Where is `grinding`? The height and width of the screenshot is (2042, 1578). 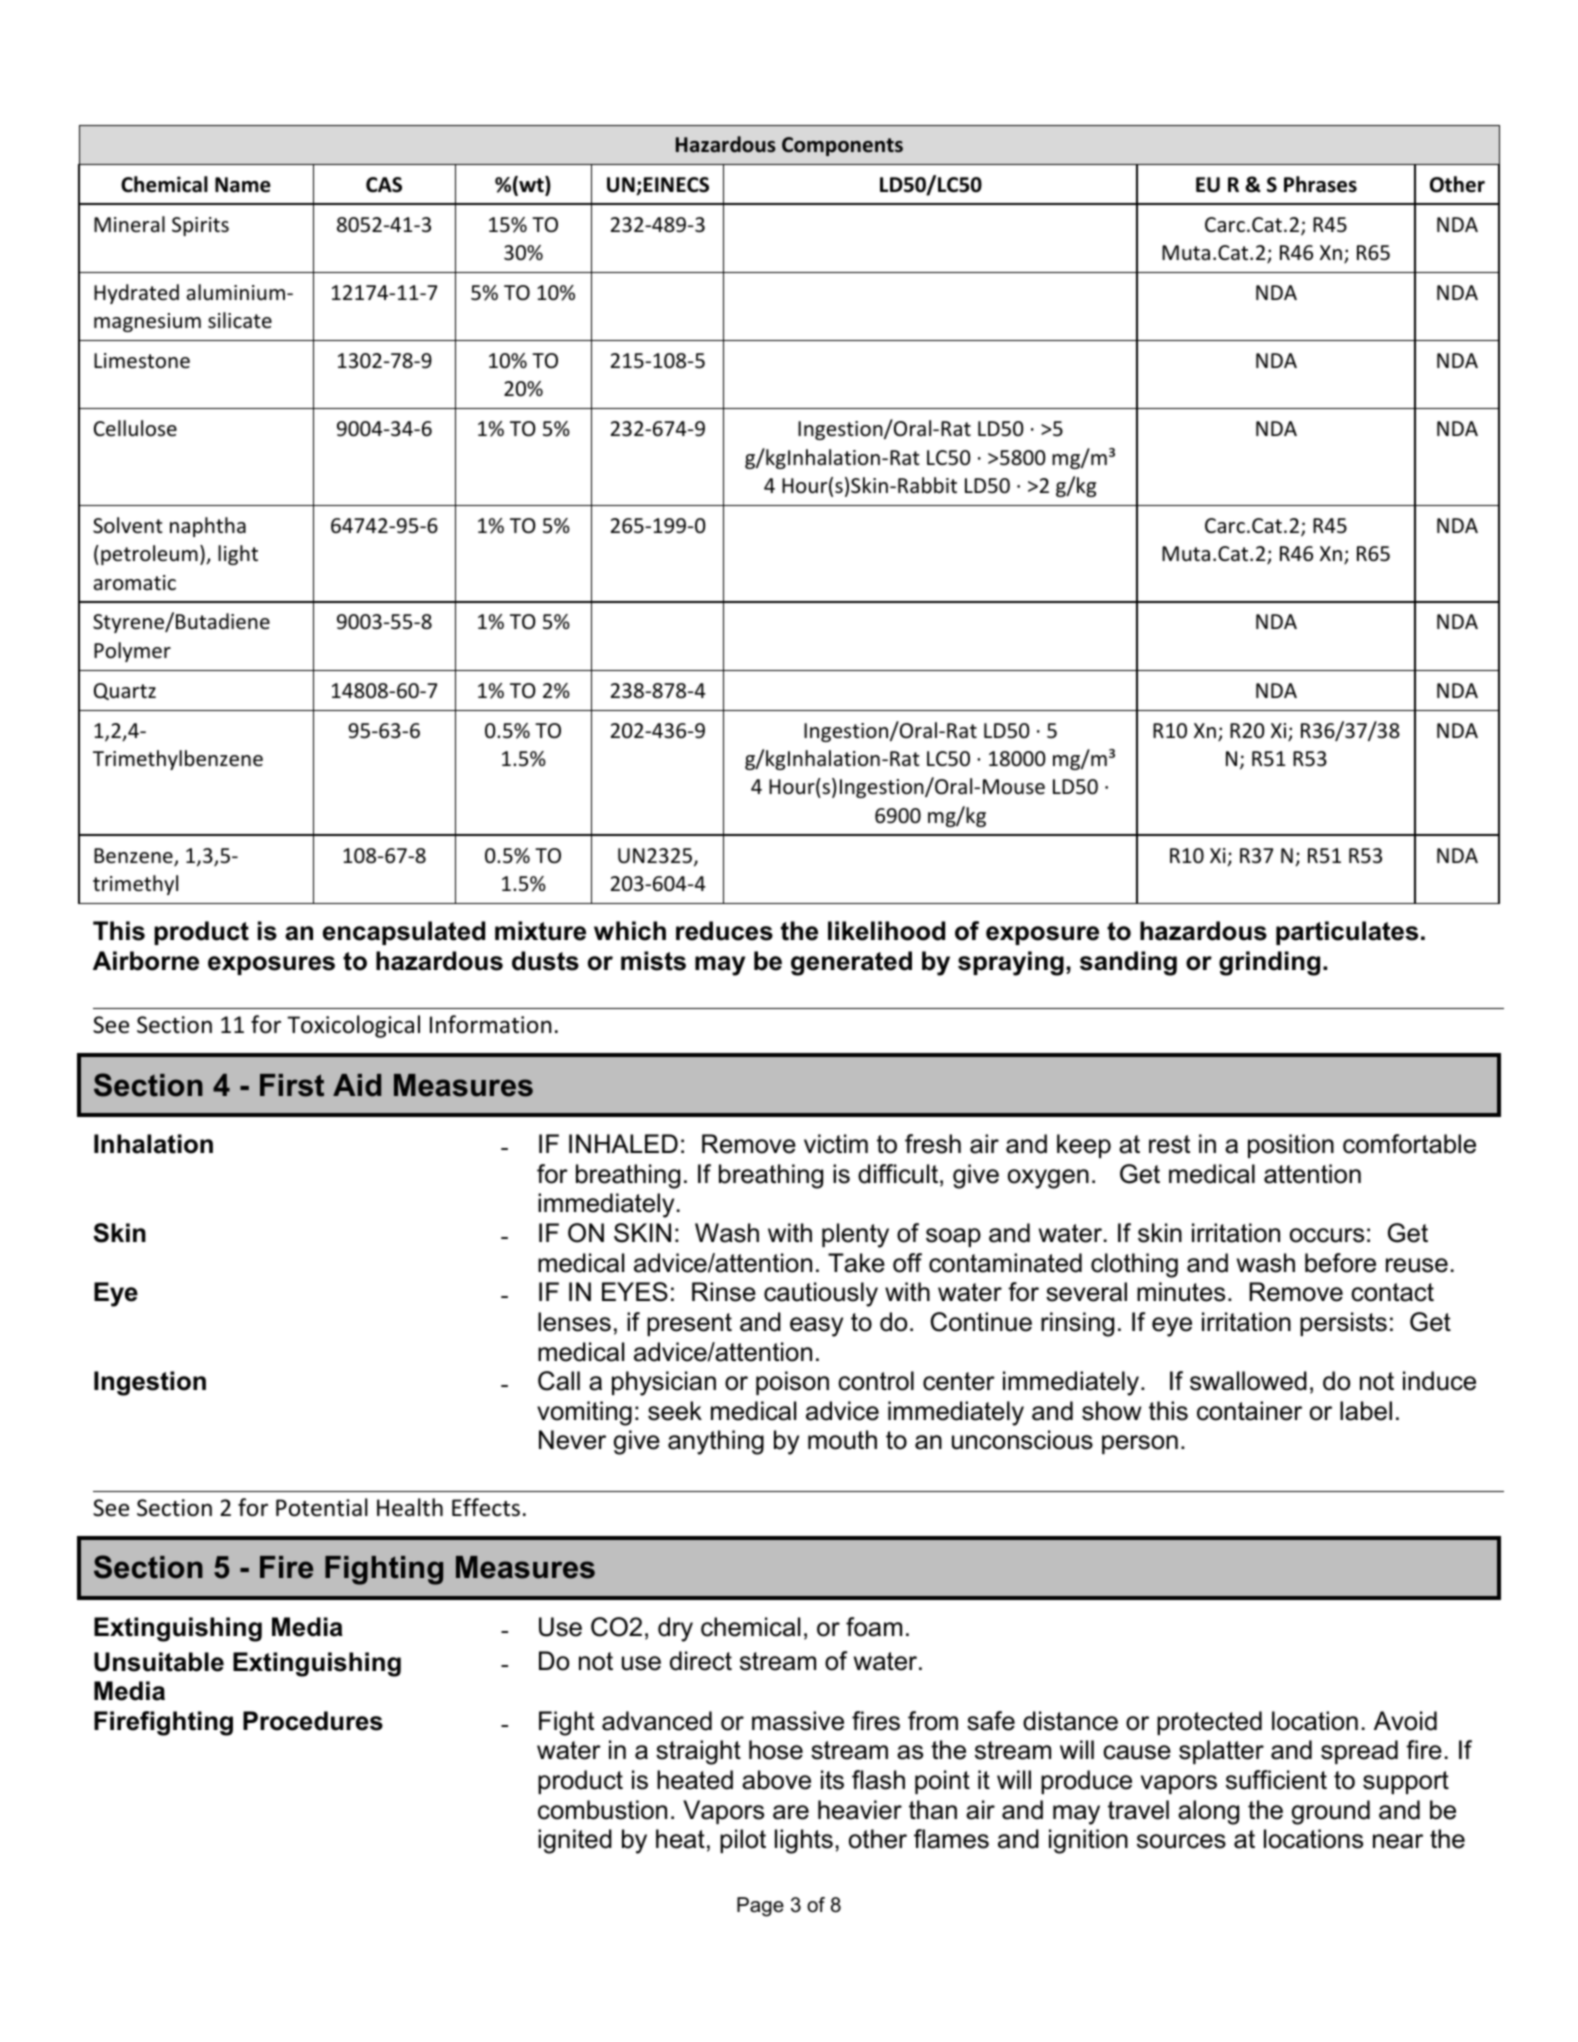 grinding is located at coordinates (1269, 963).
